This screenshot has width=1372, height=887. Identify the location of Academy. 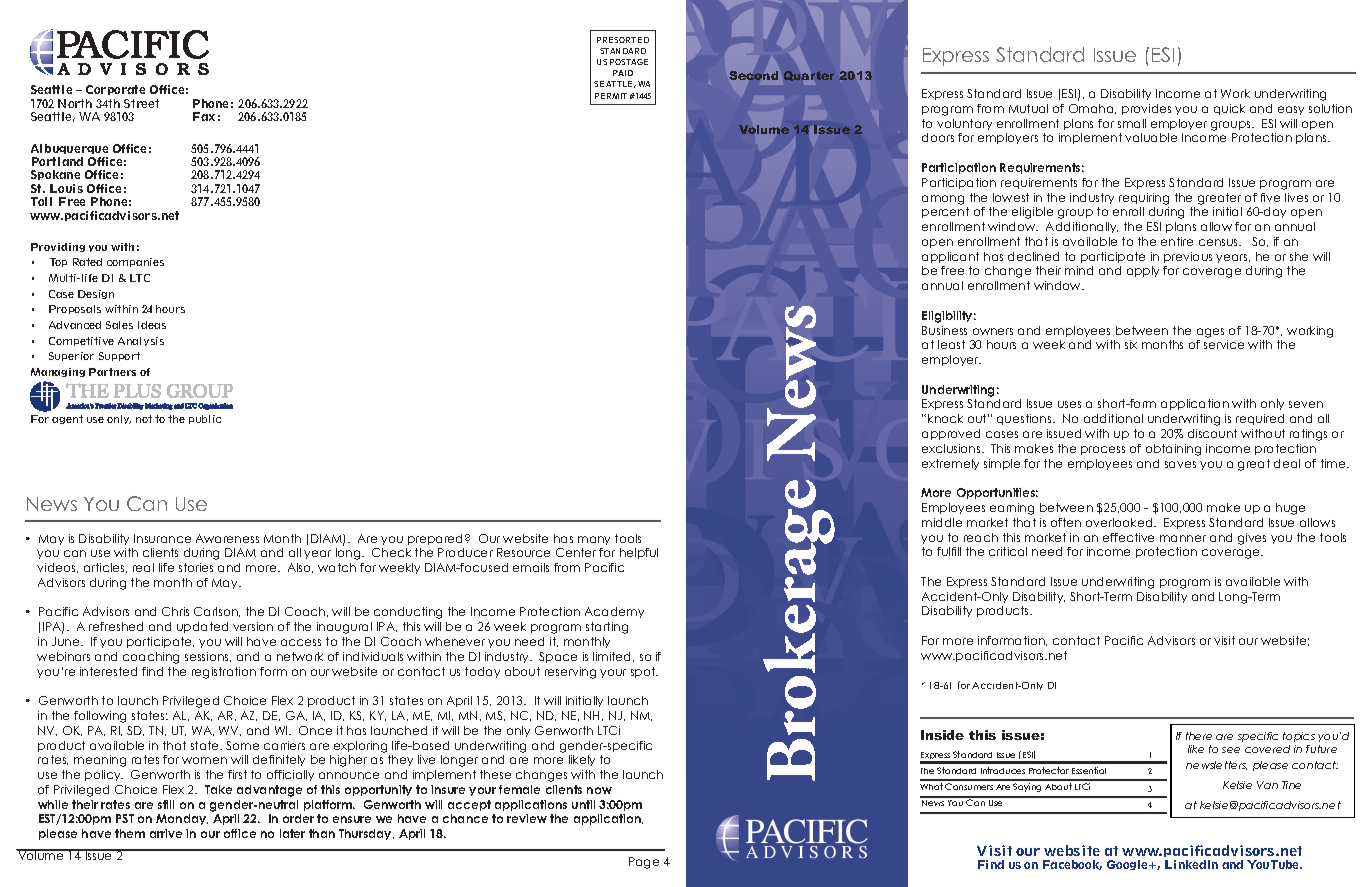
(614, 612).
